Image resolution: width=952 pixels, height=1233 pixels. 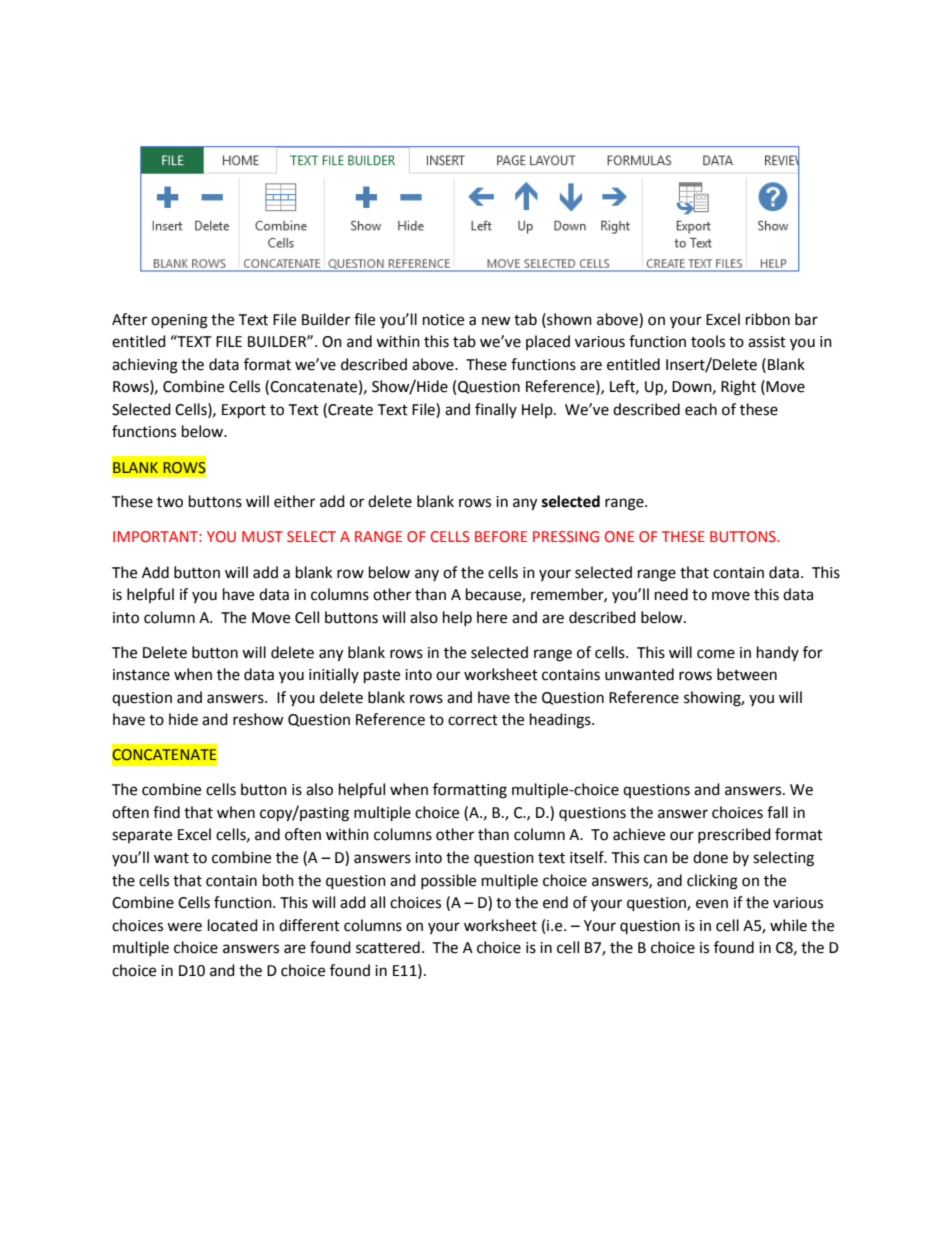 I want to click on tools, so click(x=708, y=341).
